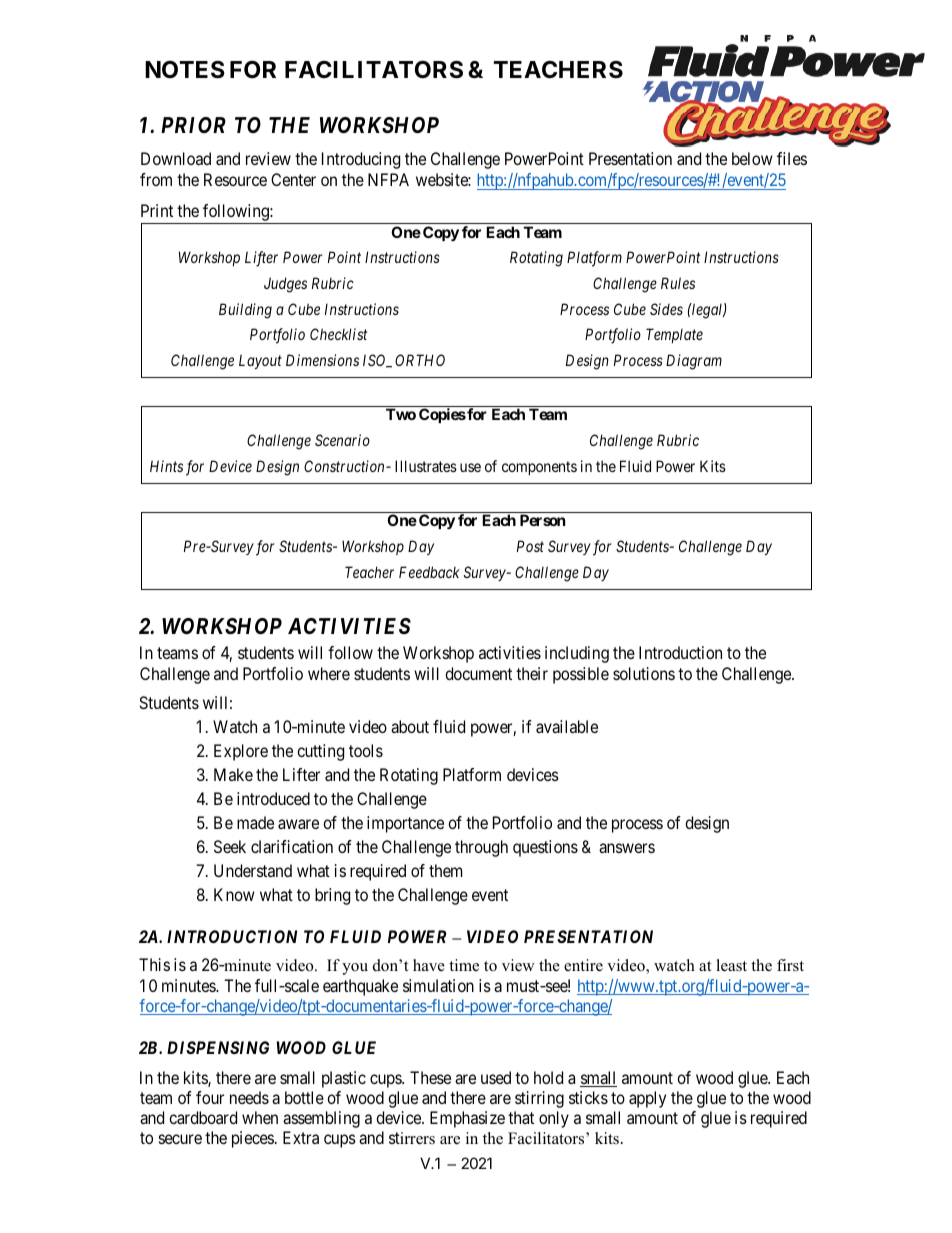 The width and height of the screenshot is (952, 1233). What do you see at coordinates (644, 673) in the screenshot?
I see `solutions` at bounding box center [644, 673].
